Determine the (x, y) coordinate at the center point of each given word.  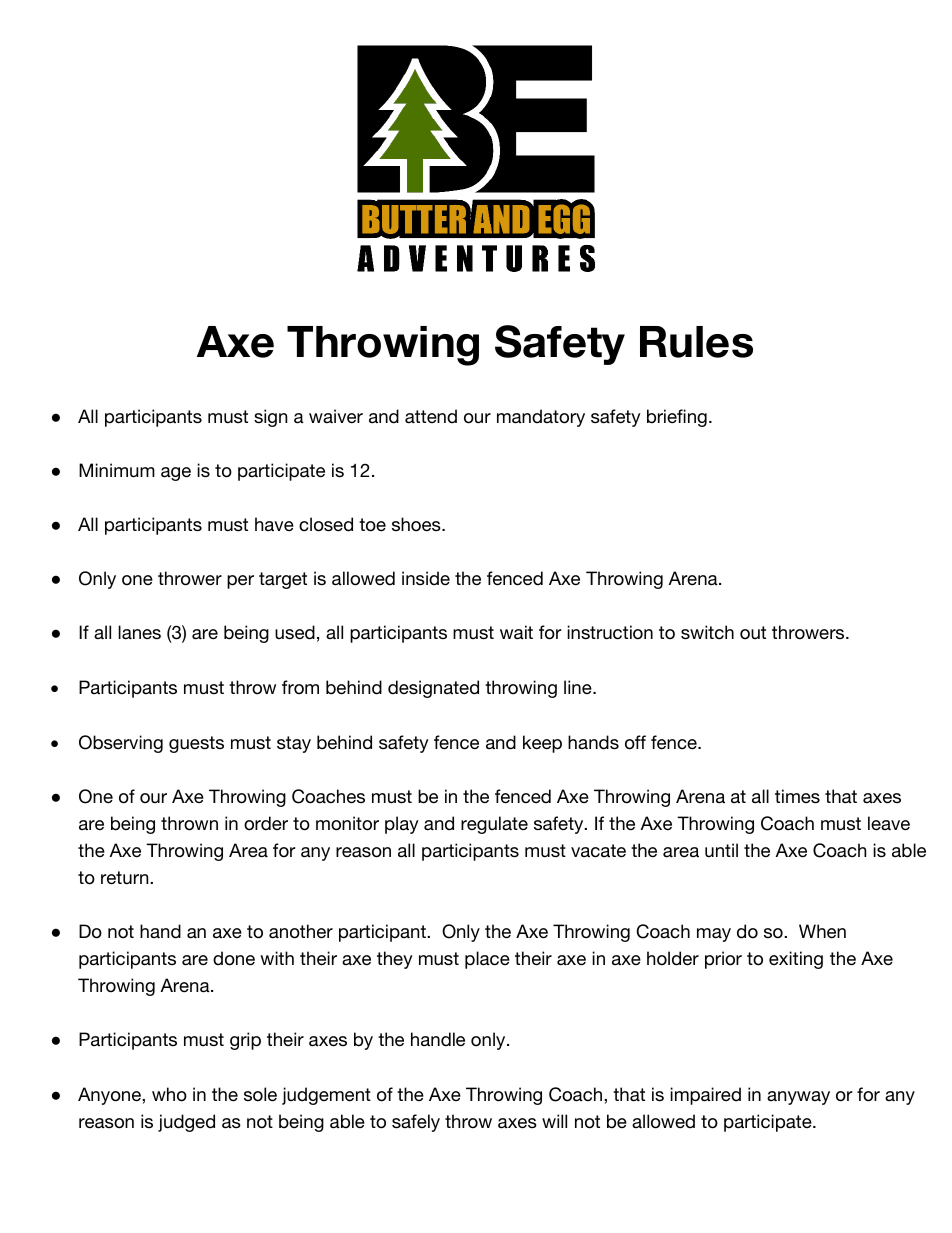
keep (542, 744)
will (554, 1121)
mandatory (541, 418)
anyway (798, 1098)
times (797, 796)
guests (196, 744)
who (169, 1094)
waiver (336, 416)
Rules (696, 342)
